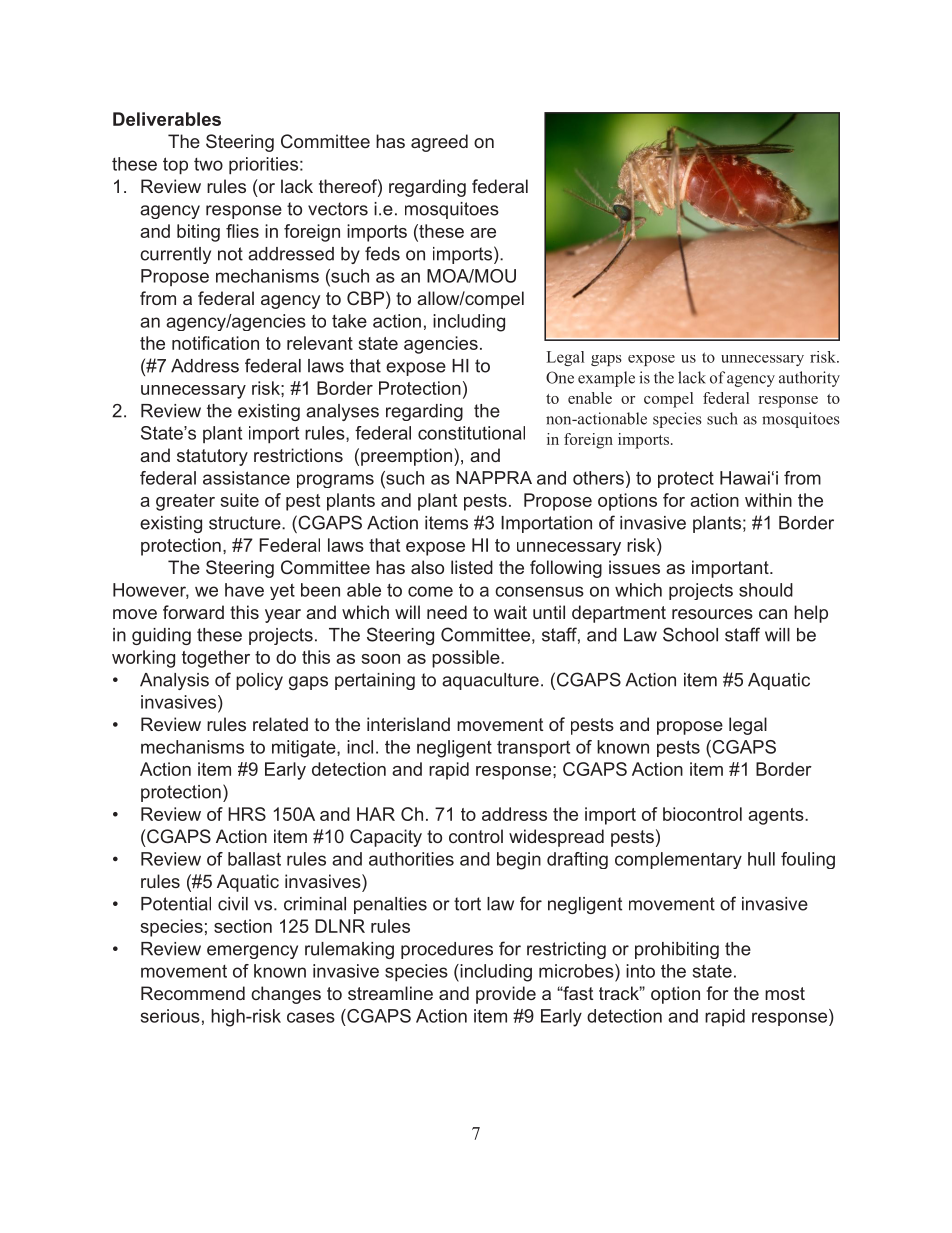 The image size is (952, 1233). I want to click on related, so click(280, 724).
